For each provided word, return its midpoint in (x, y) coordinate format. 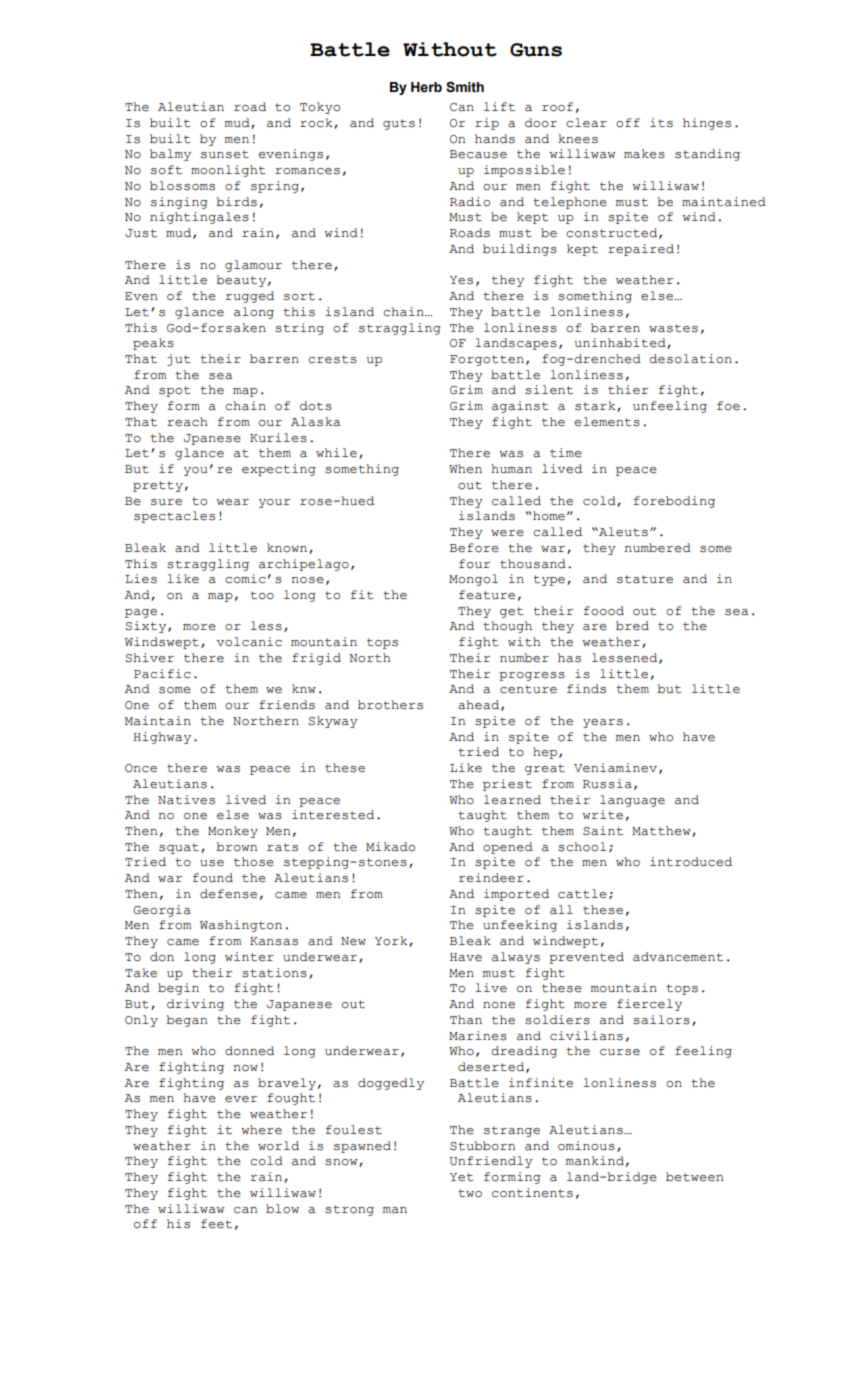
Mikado (390, 847)
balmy (170, 155)
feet (216, 1224)
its (661, 123)
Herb (426, 87)
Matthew (662, 831)
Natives (186, 800)
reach (187, 422)
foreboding (674, 502)
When (465, 469)
